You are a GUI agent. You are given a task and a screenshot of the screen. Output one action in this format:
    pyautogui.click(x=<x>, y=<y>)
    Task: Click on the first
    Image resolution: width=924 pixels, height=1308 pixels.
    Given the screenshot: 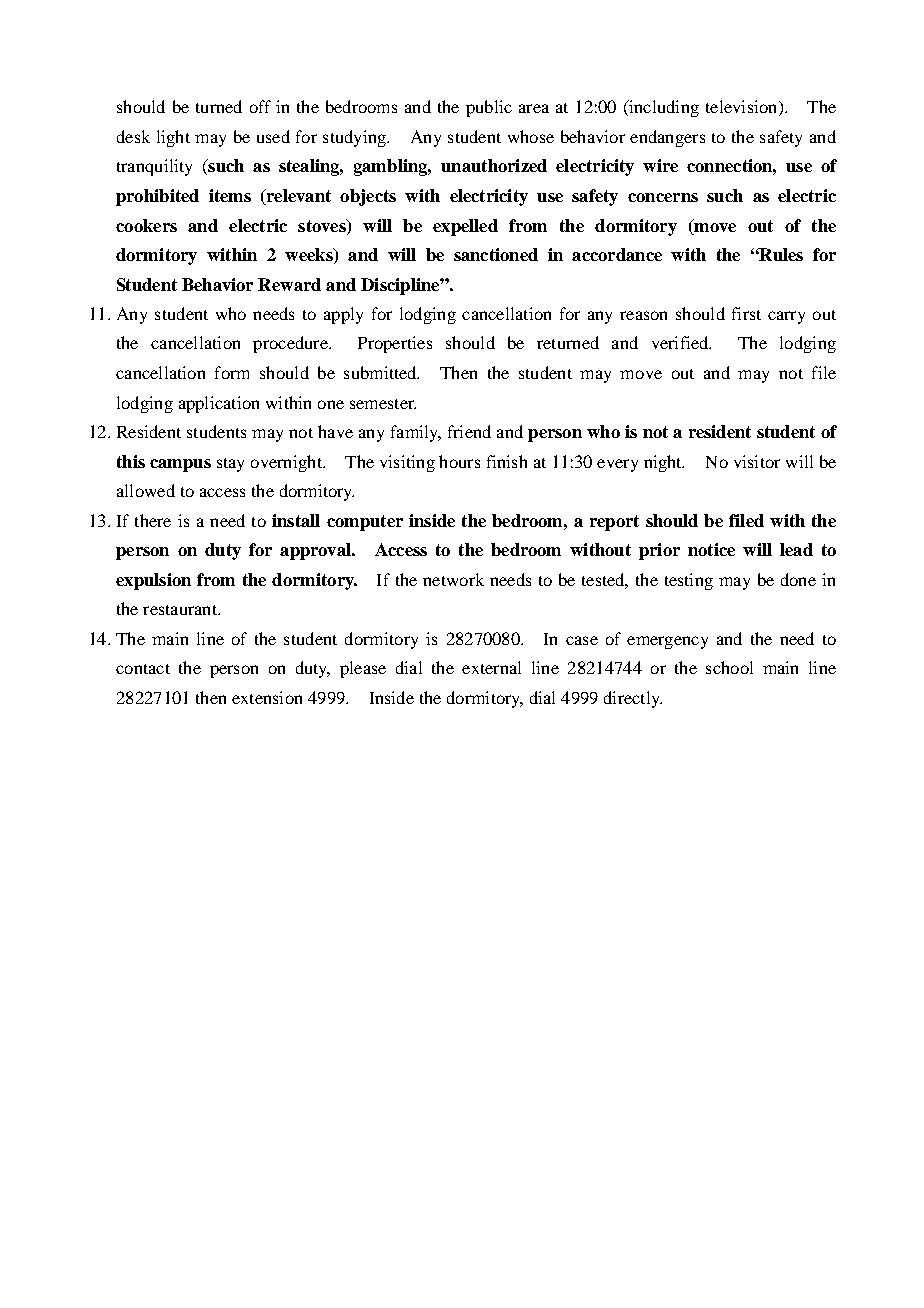 What is the action you would take?
    pyautogui.click(x=746, y=313)
